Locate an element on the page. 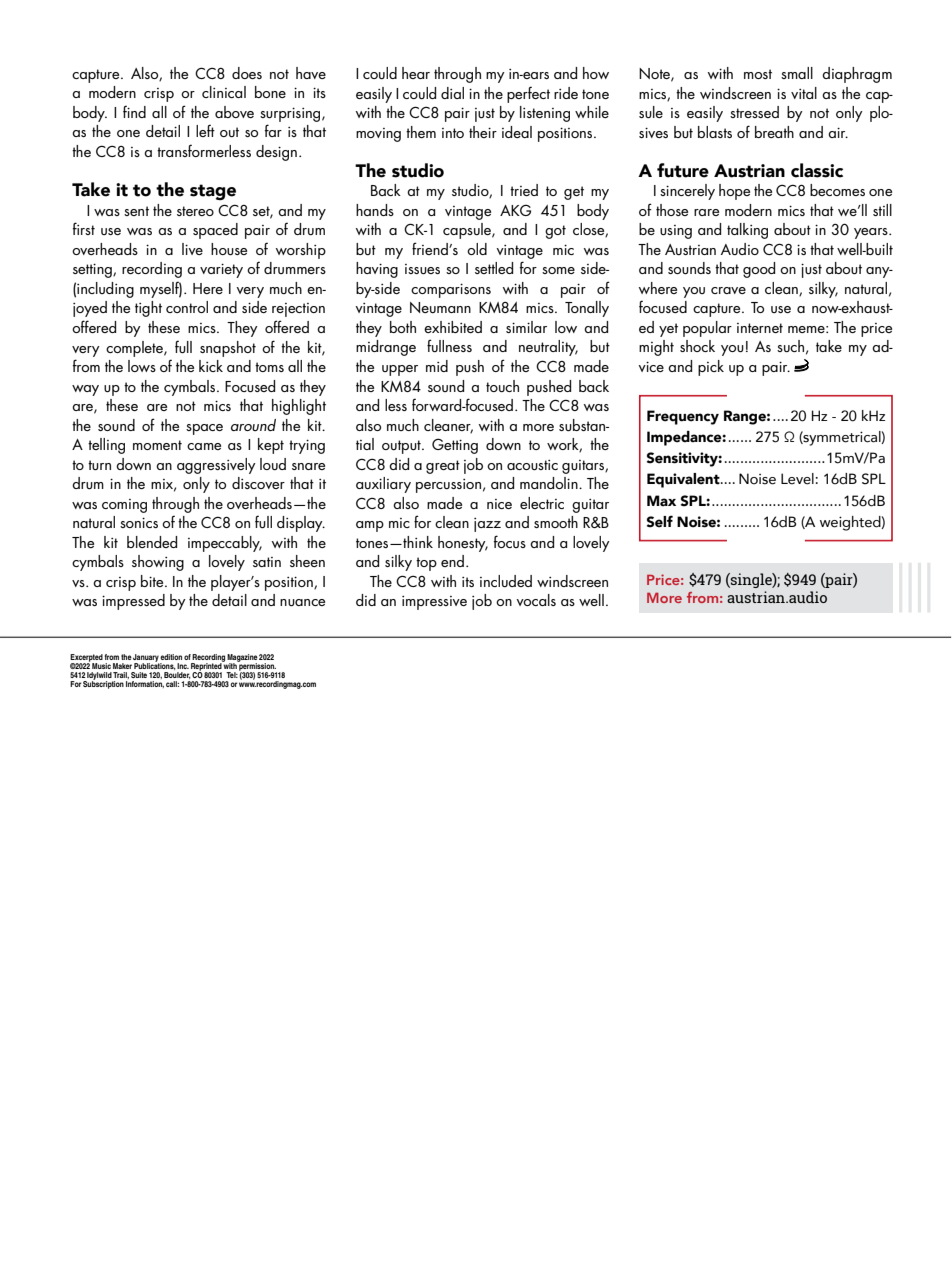  dial is located at coordinates (452, 93).
